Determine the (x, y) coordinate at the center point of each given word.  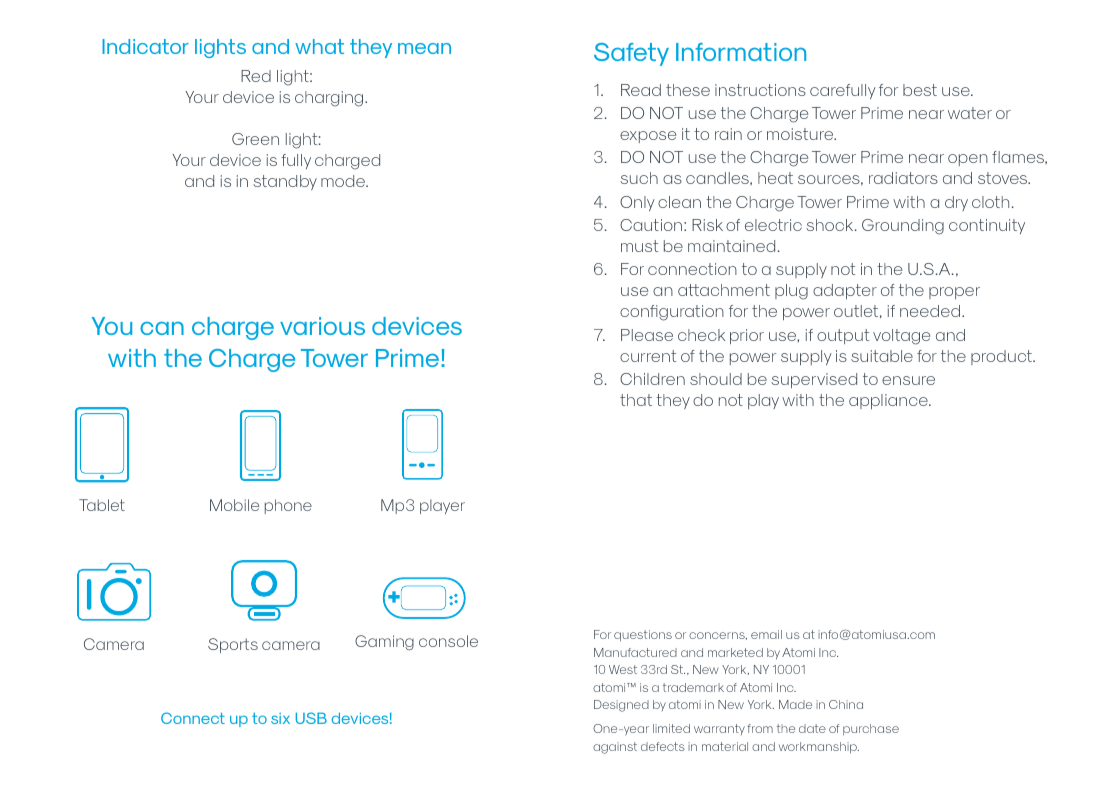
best (920, 90)
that (636, 400)
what (319, 46)
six (280, 718)
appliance (889, 401)
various (322, 326)
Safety (631, 54)
